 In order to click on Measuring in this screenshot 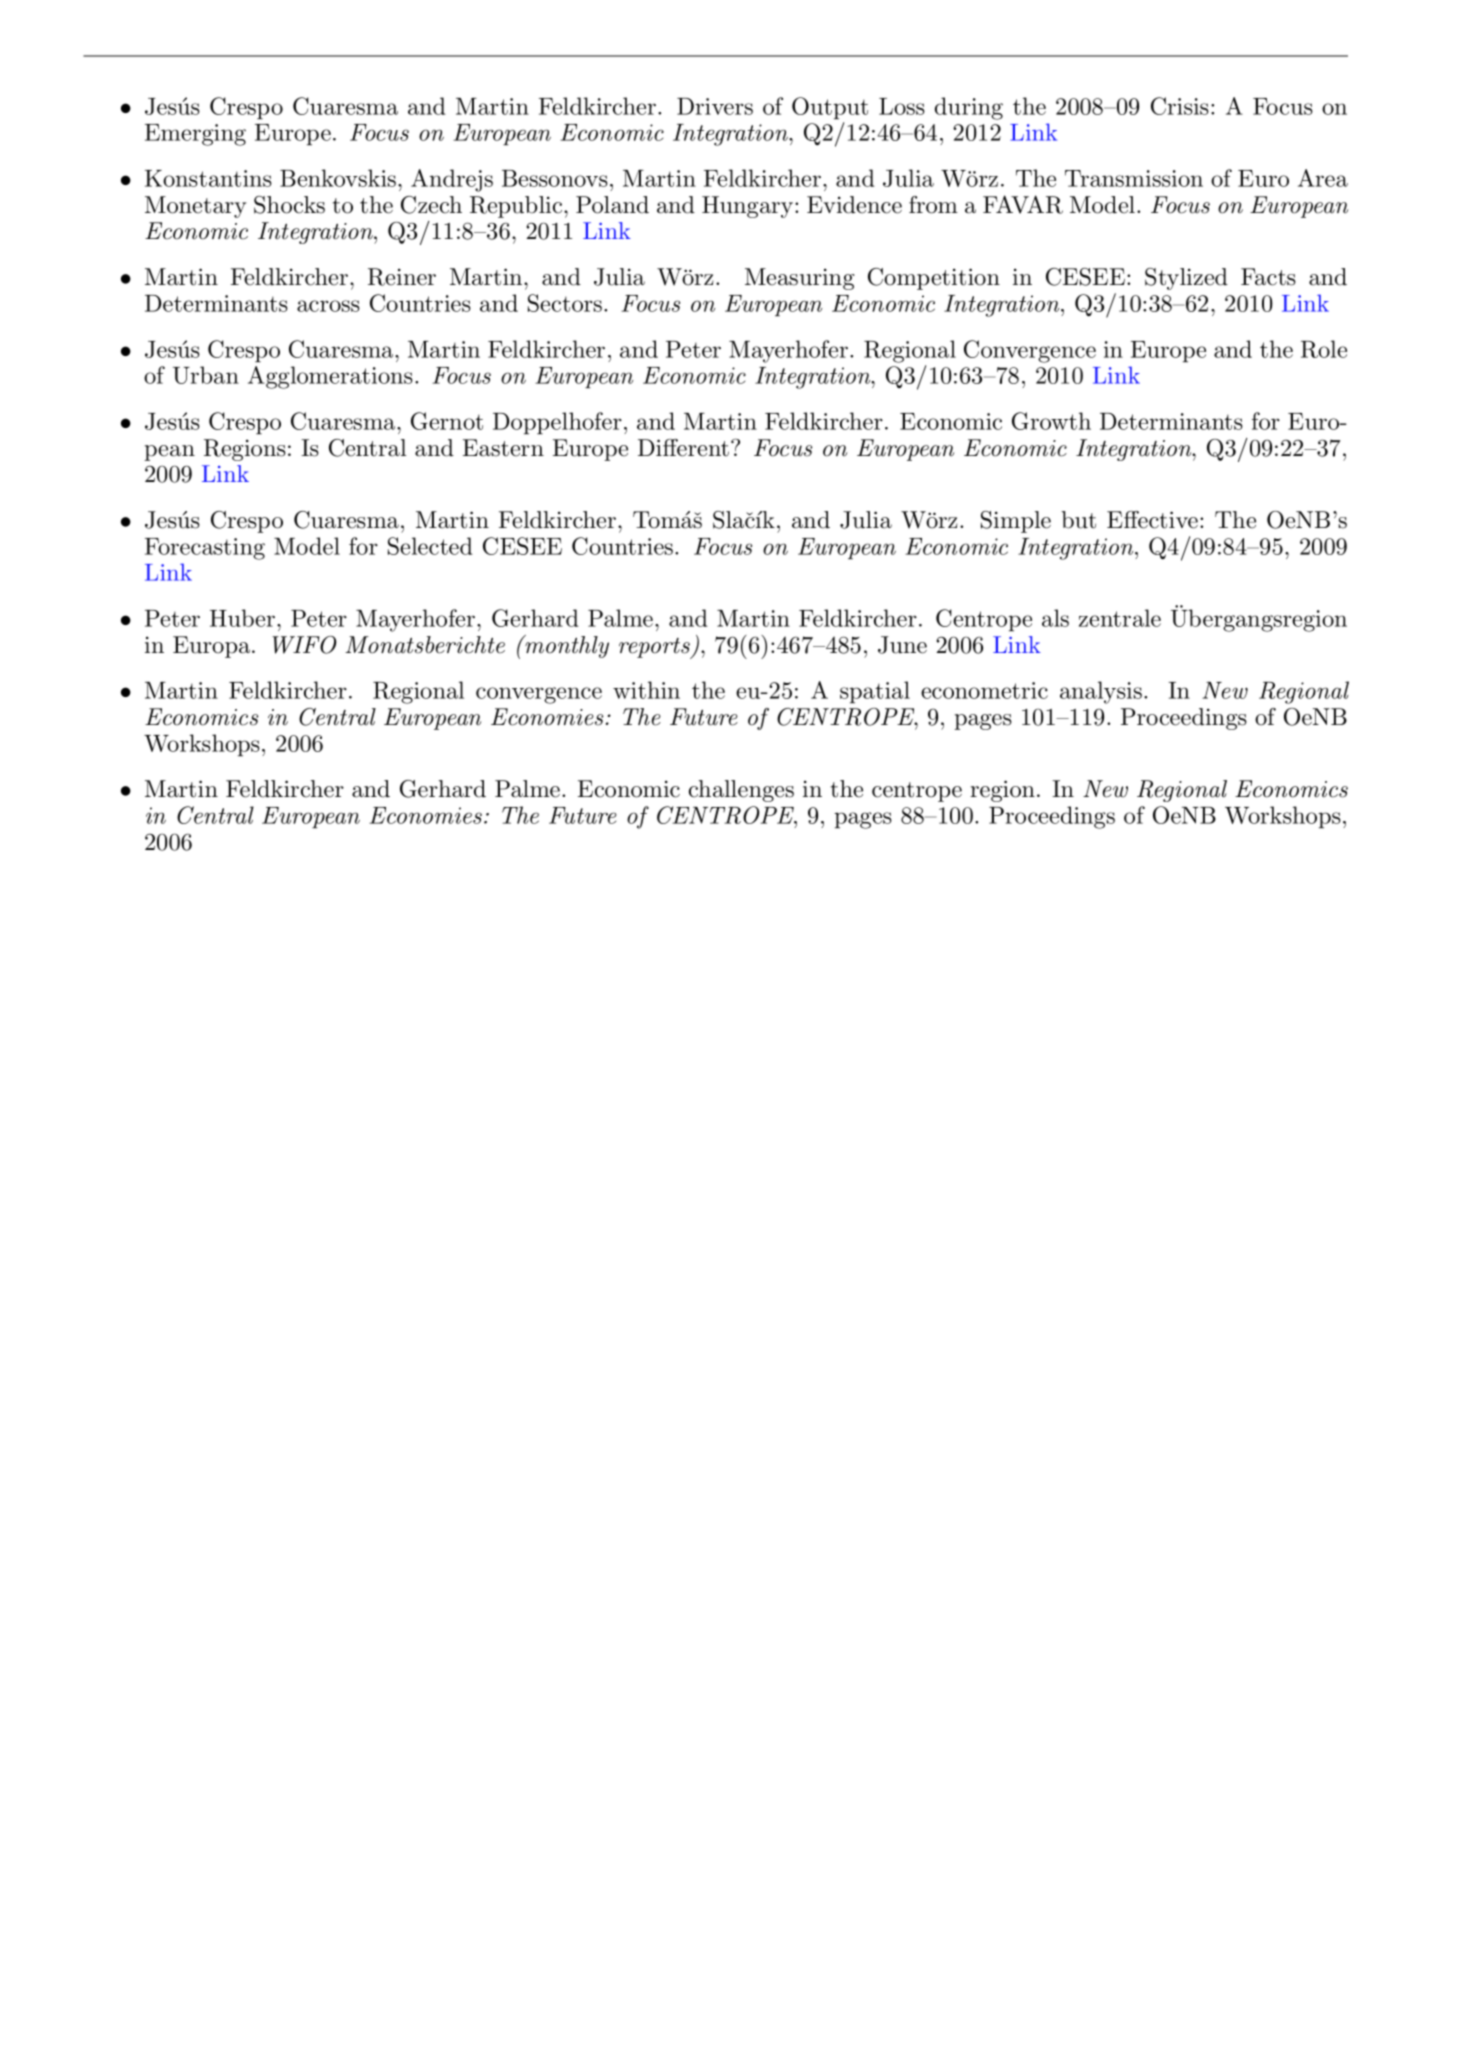, I will do `click(799, 279)`.
